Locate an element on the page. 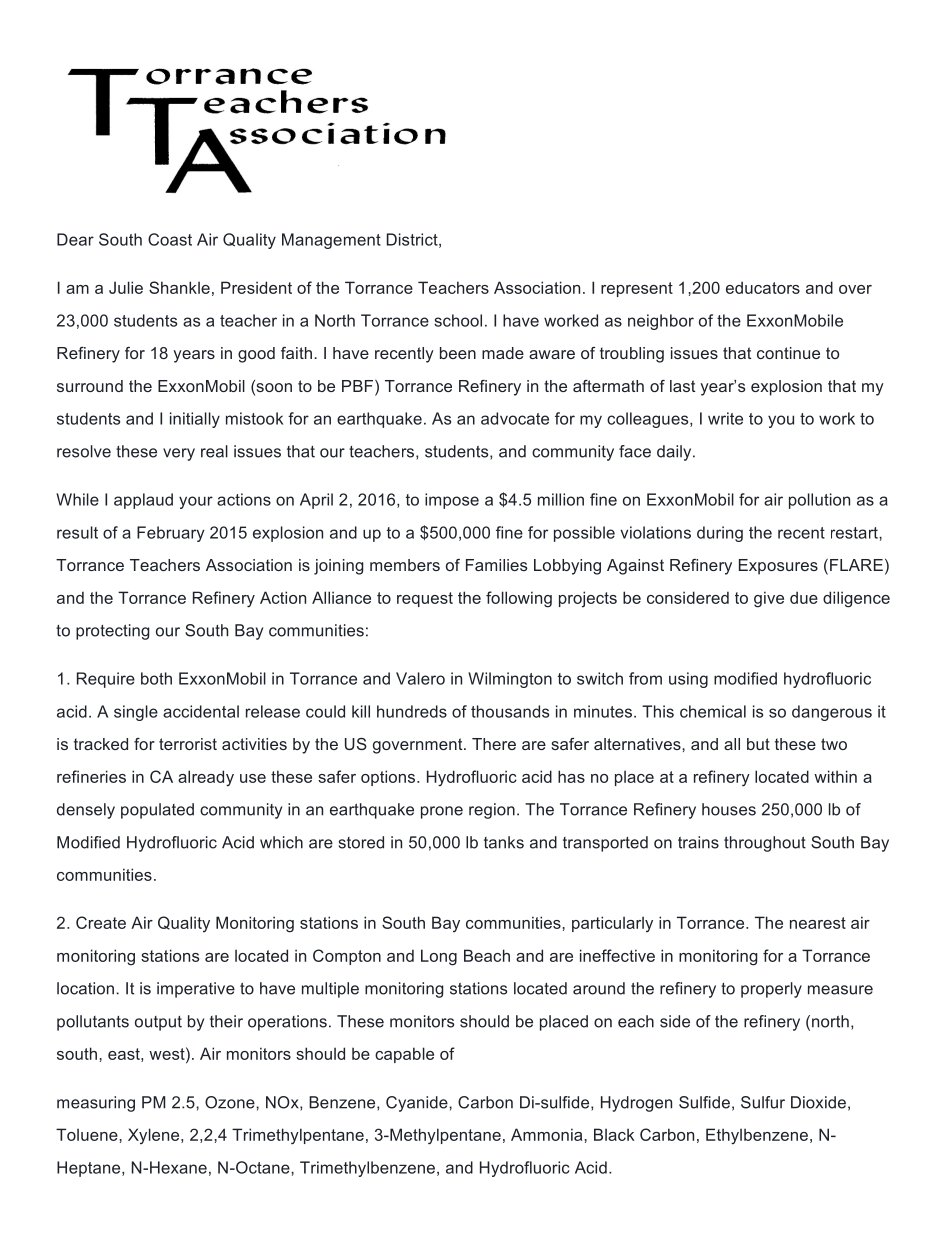  Xylene is located at coordinates (155, 1136).
